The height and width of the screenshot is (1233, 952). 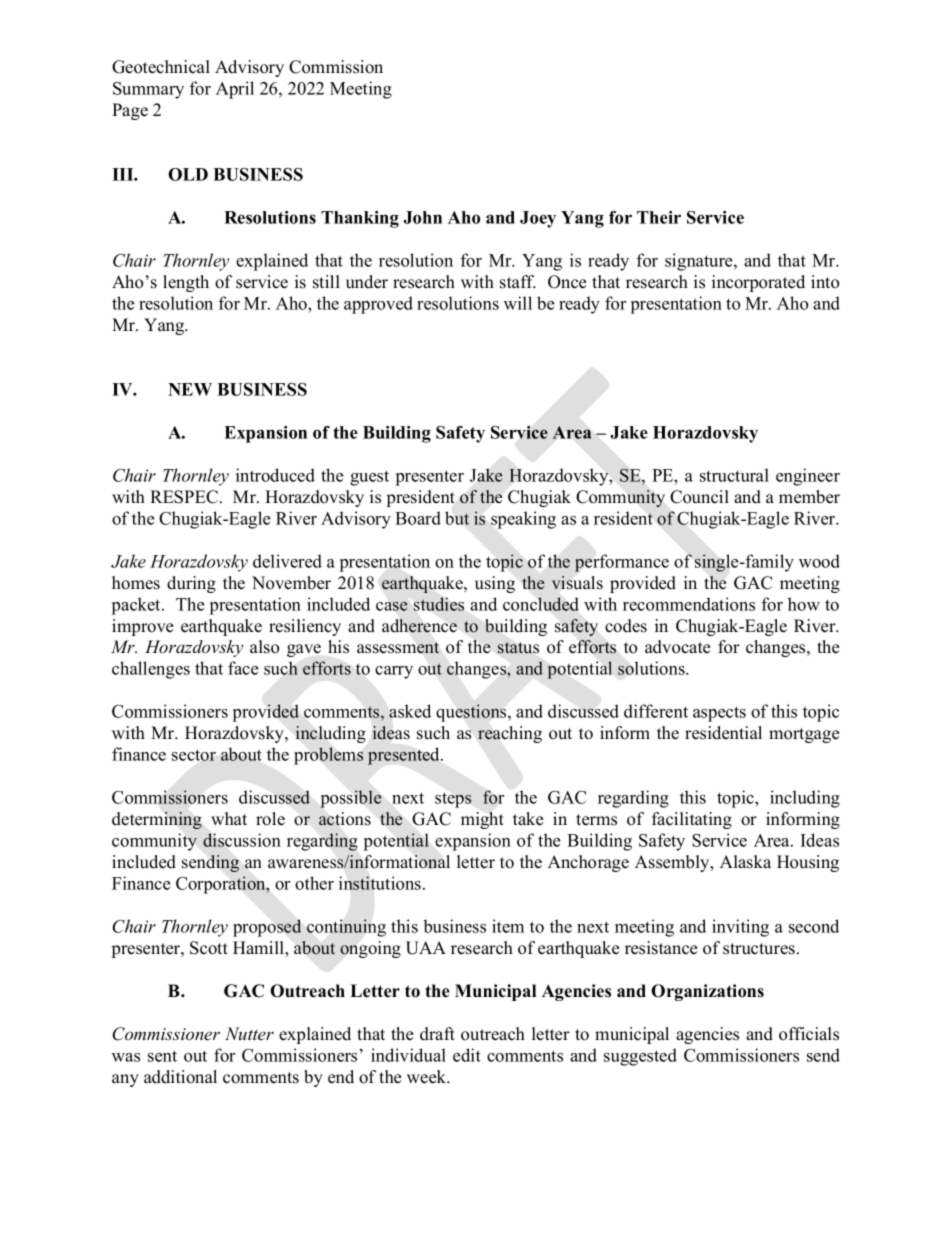 I want to click on recommendations, so click(x=689, y=604).
